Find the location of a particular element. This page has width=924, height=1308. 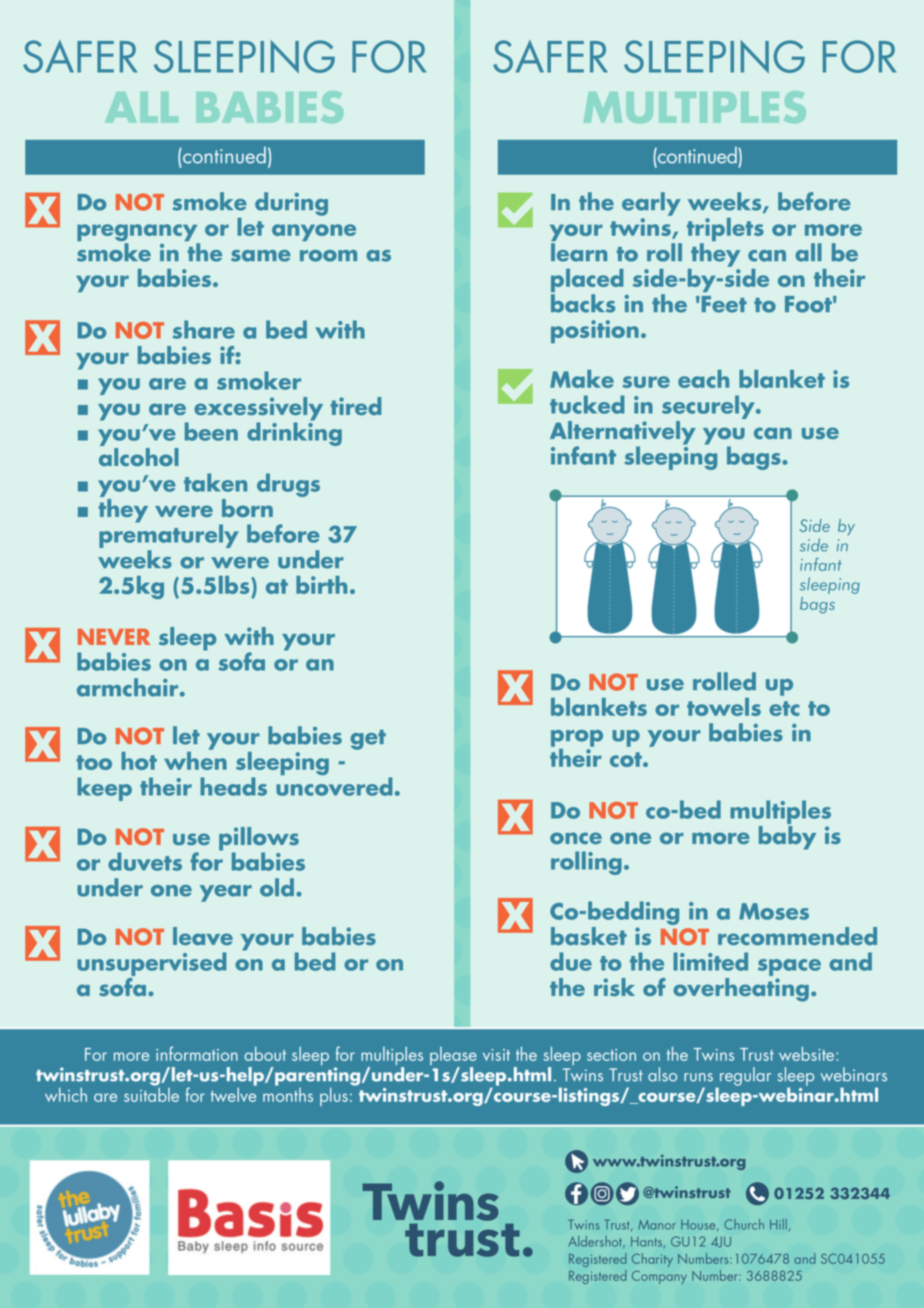

birth is located at coordinates (321, 585).
